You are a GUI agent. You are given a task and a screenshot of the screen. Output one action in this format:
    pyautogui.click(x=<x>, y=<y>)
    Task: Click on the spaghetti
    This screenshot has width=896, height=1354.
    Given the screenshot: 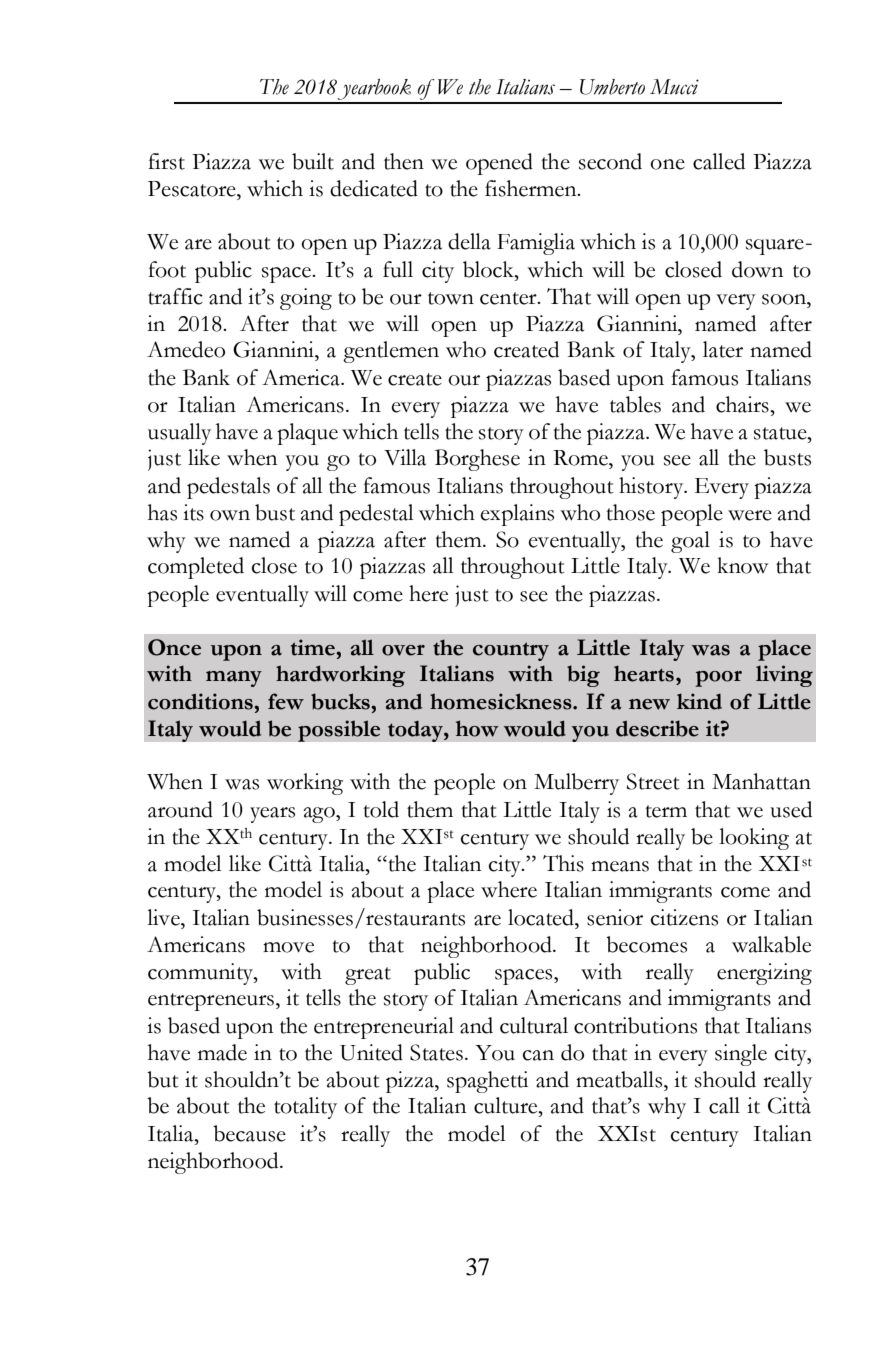 What is the action you would take?
    pyautogui.click(x=487, y=1082)
